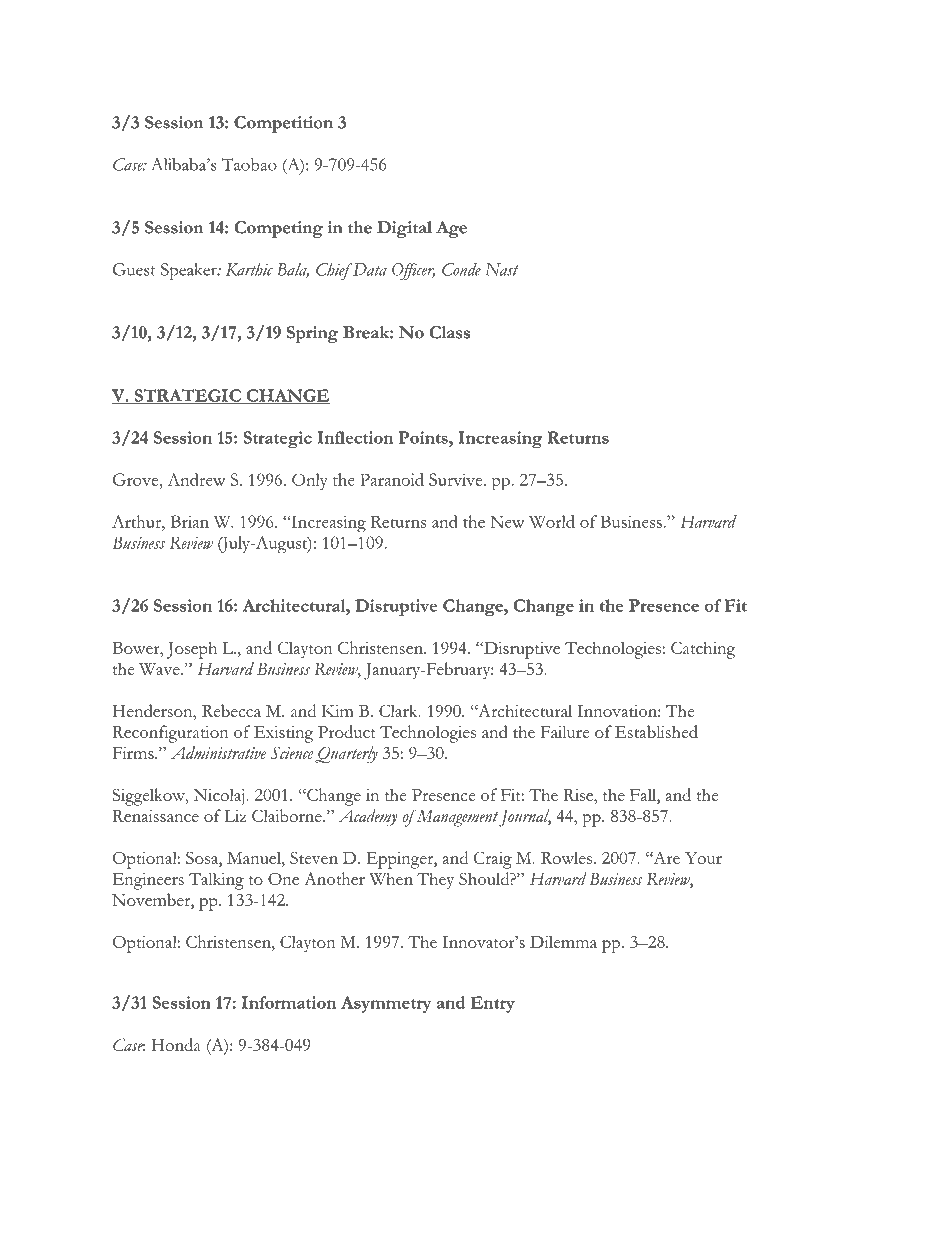  Describe the element at coordinates (312, 334) in the page. I see `Spring` at that location.
